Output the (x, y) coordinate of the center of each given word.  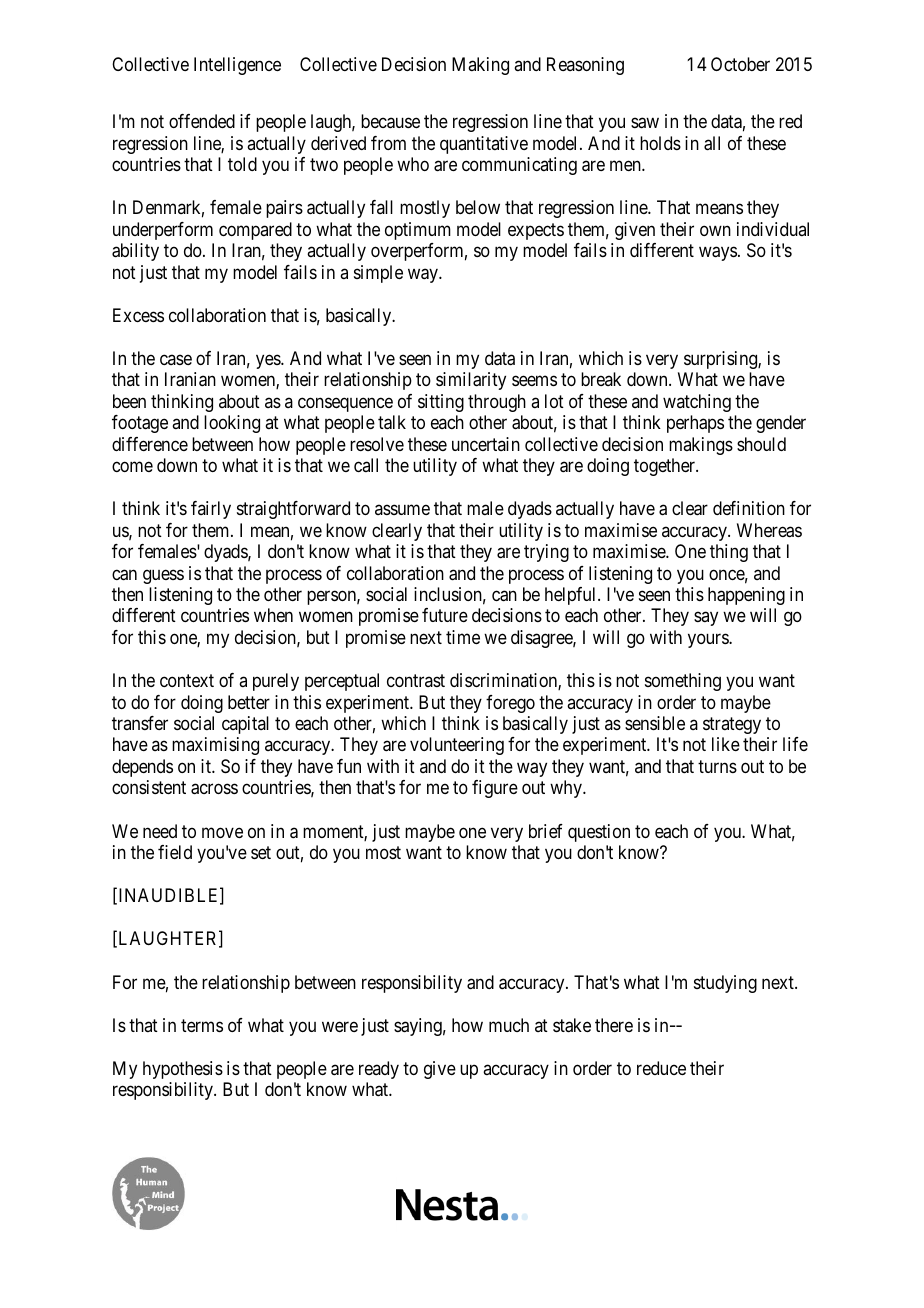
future (445, 615)
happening (746, 596)
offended (202, 121)
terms (202, 1025)
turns (717, 766)
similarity (471, 381)
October (740, 64)
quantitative (484, 145)
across (214, 789)
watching (697, 403)
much (509, 1025)
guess (163, 576)
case (176, 359)
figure (495, 789)
